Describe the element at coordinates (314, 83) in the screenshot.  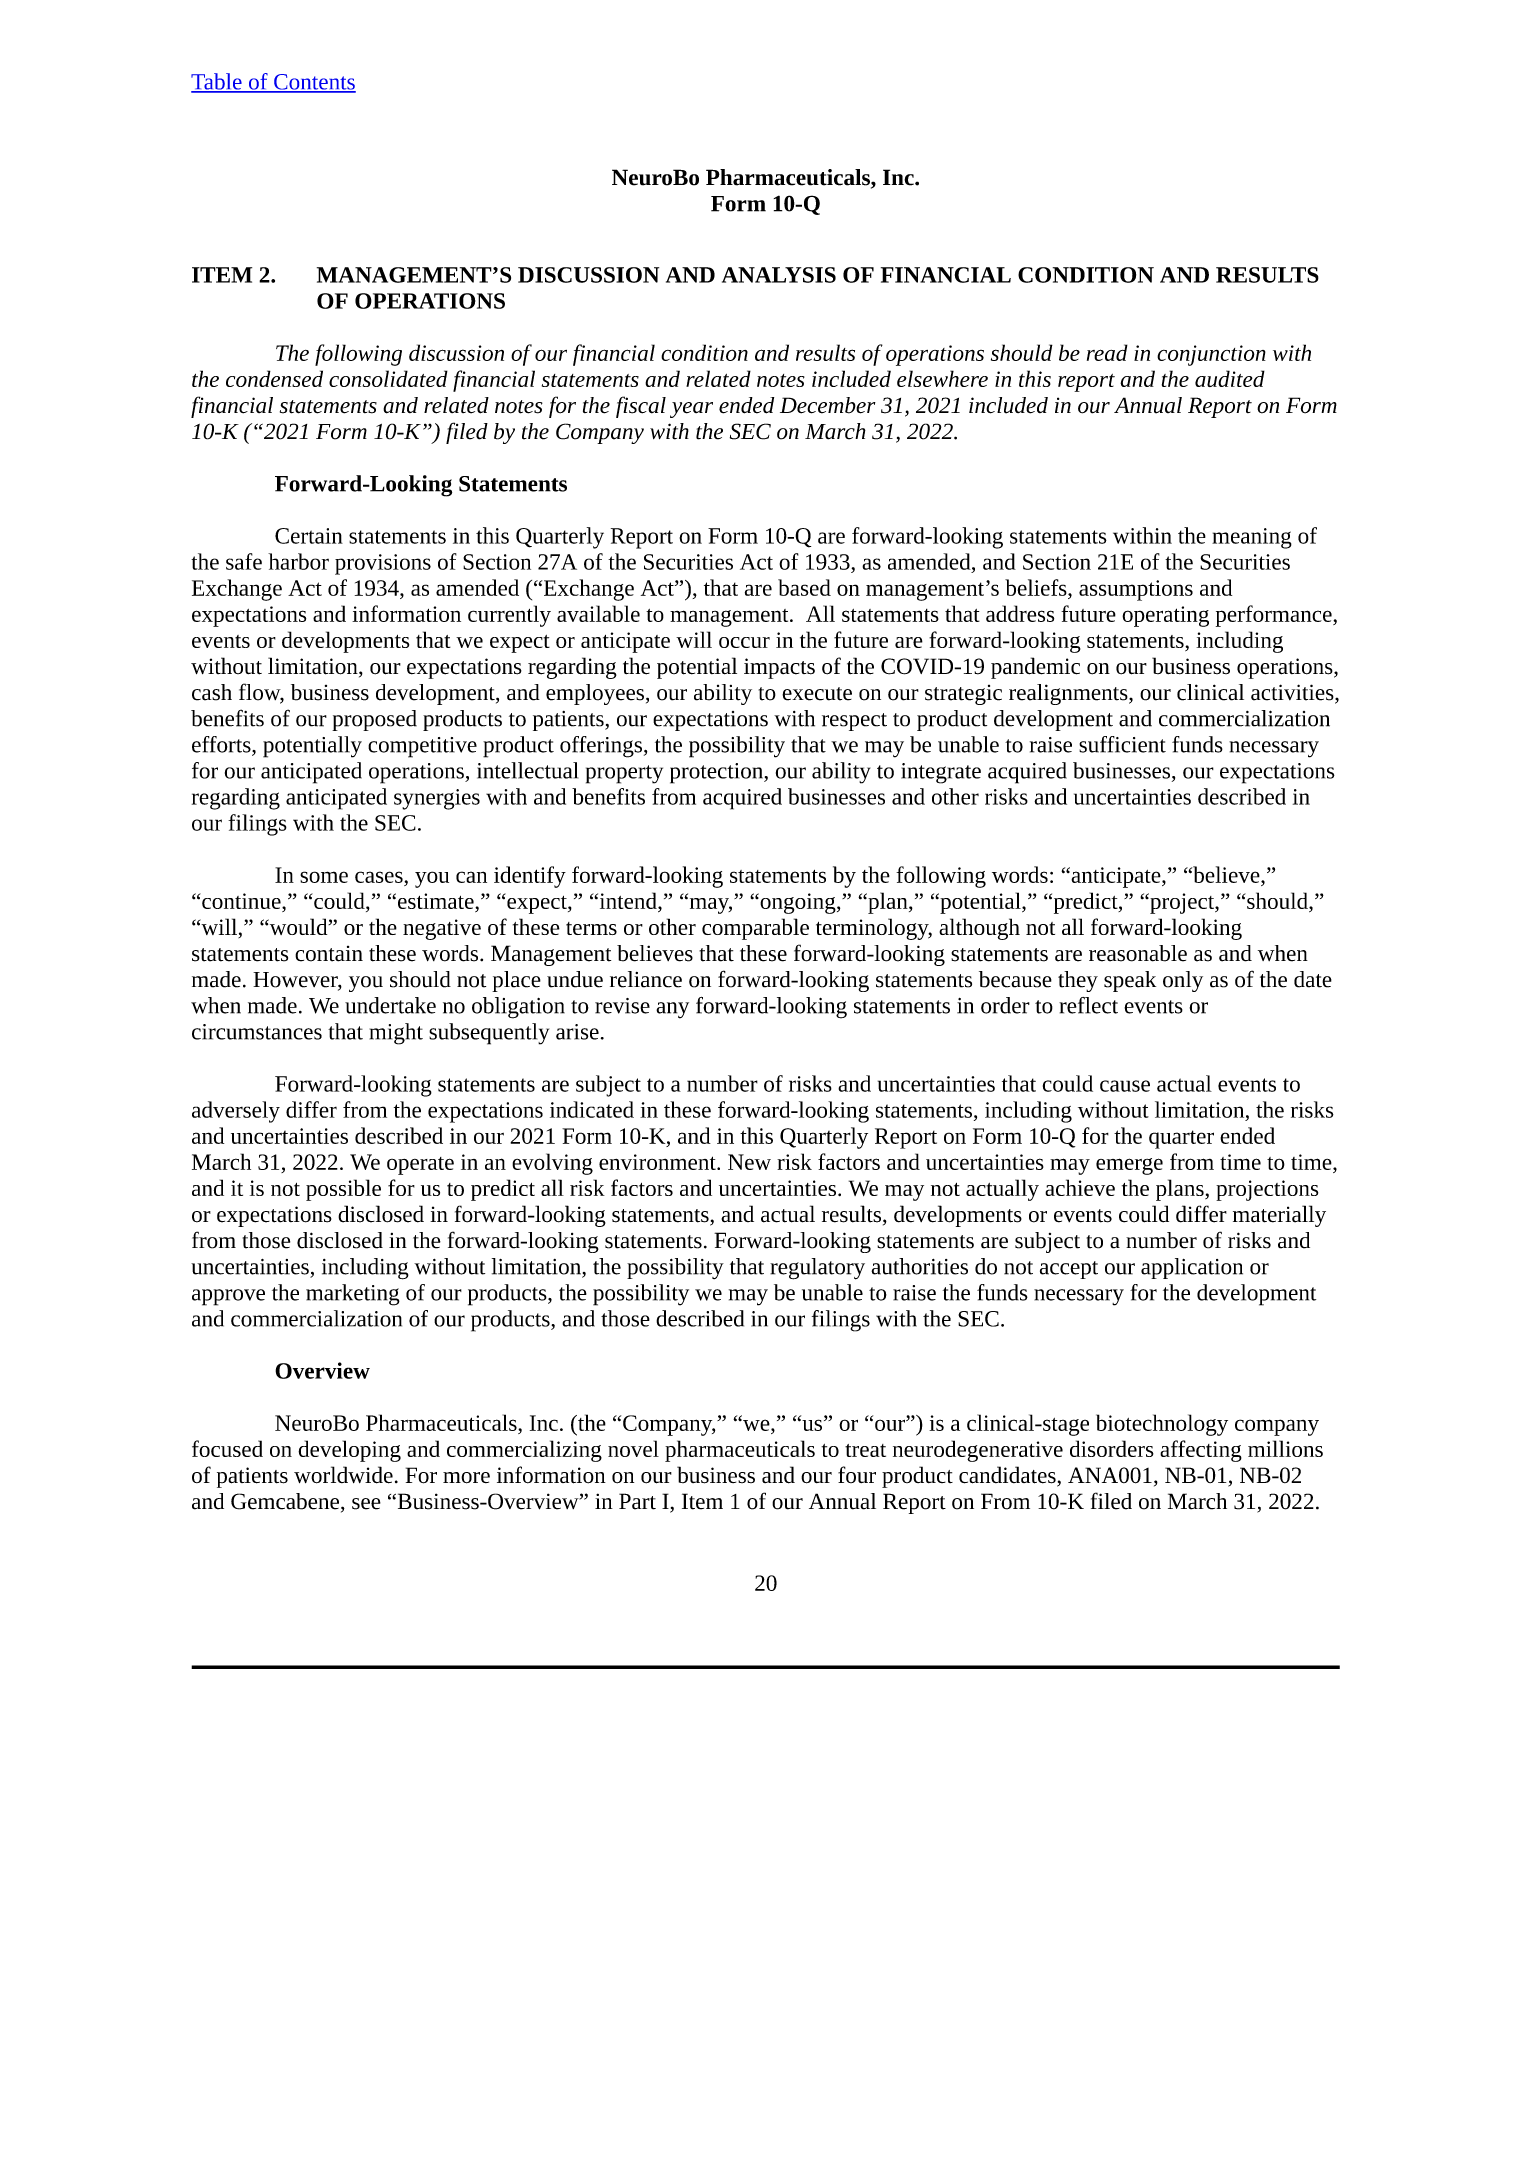
I see `Contents` at that location.
